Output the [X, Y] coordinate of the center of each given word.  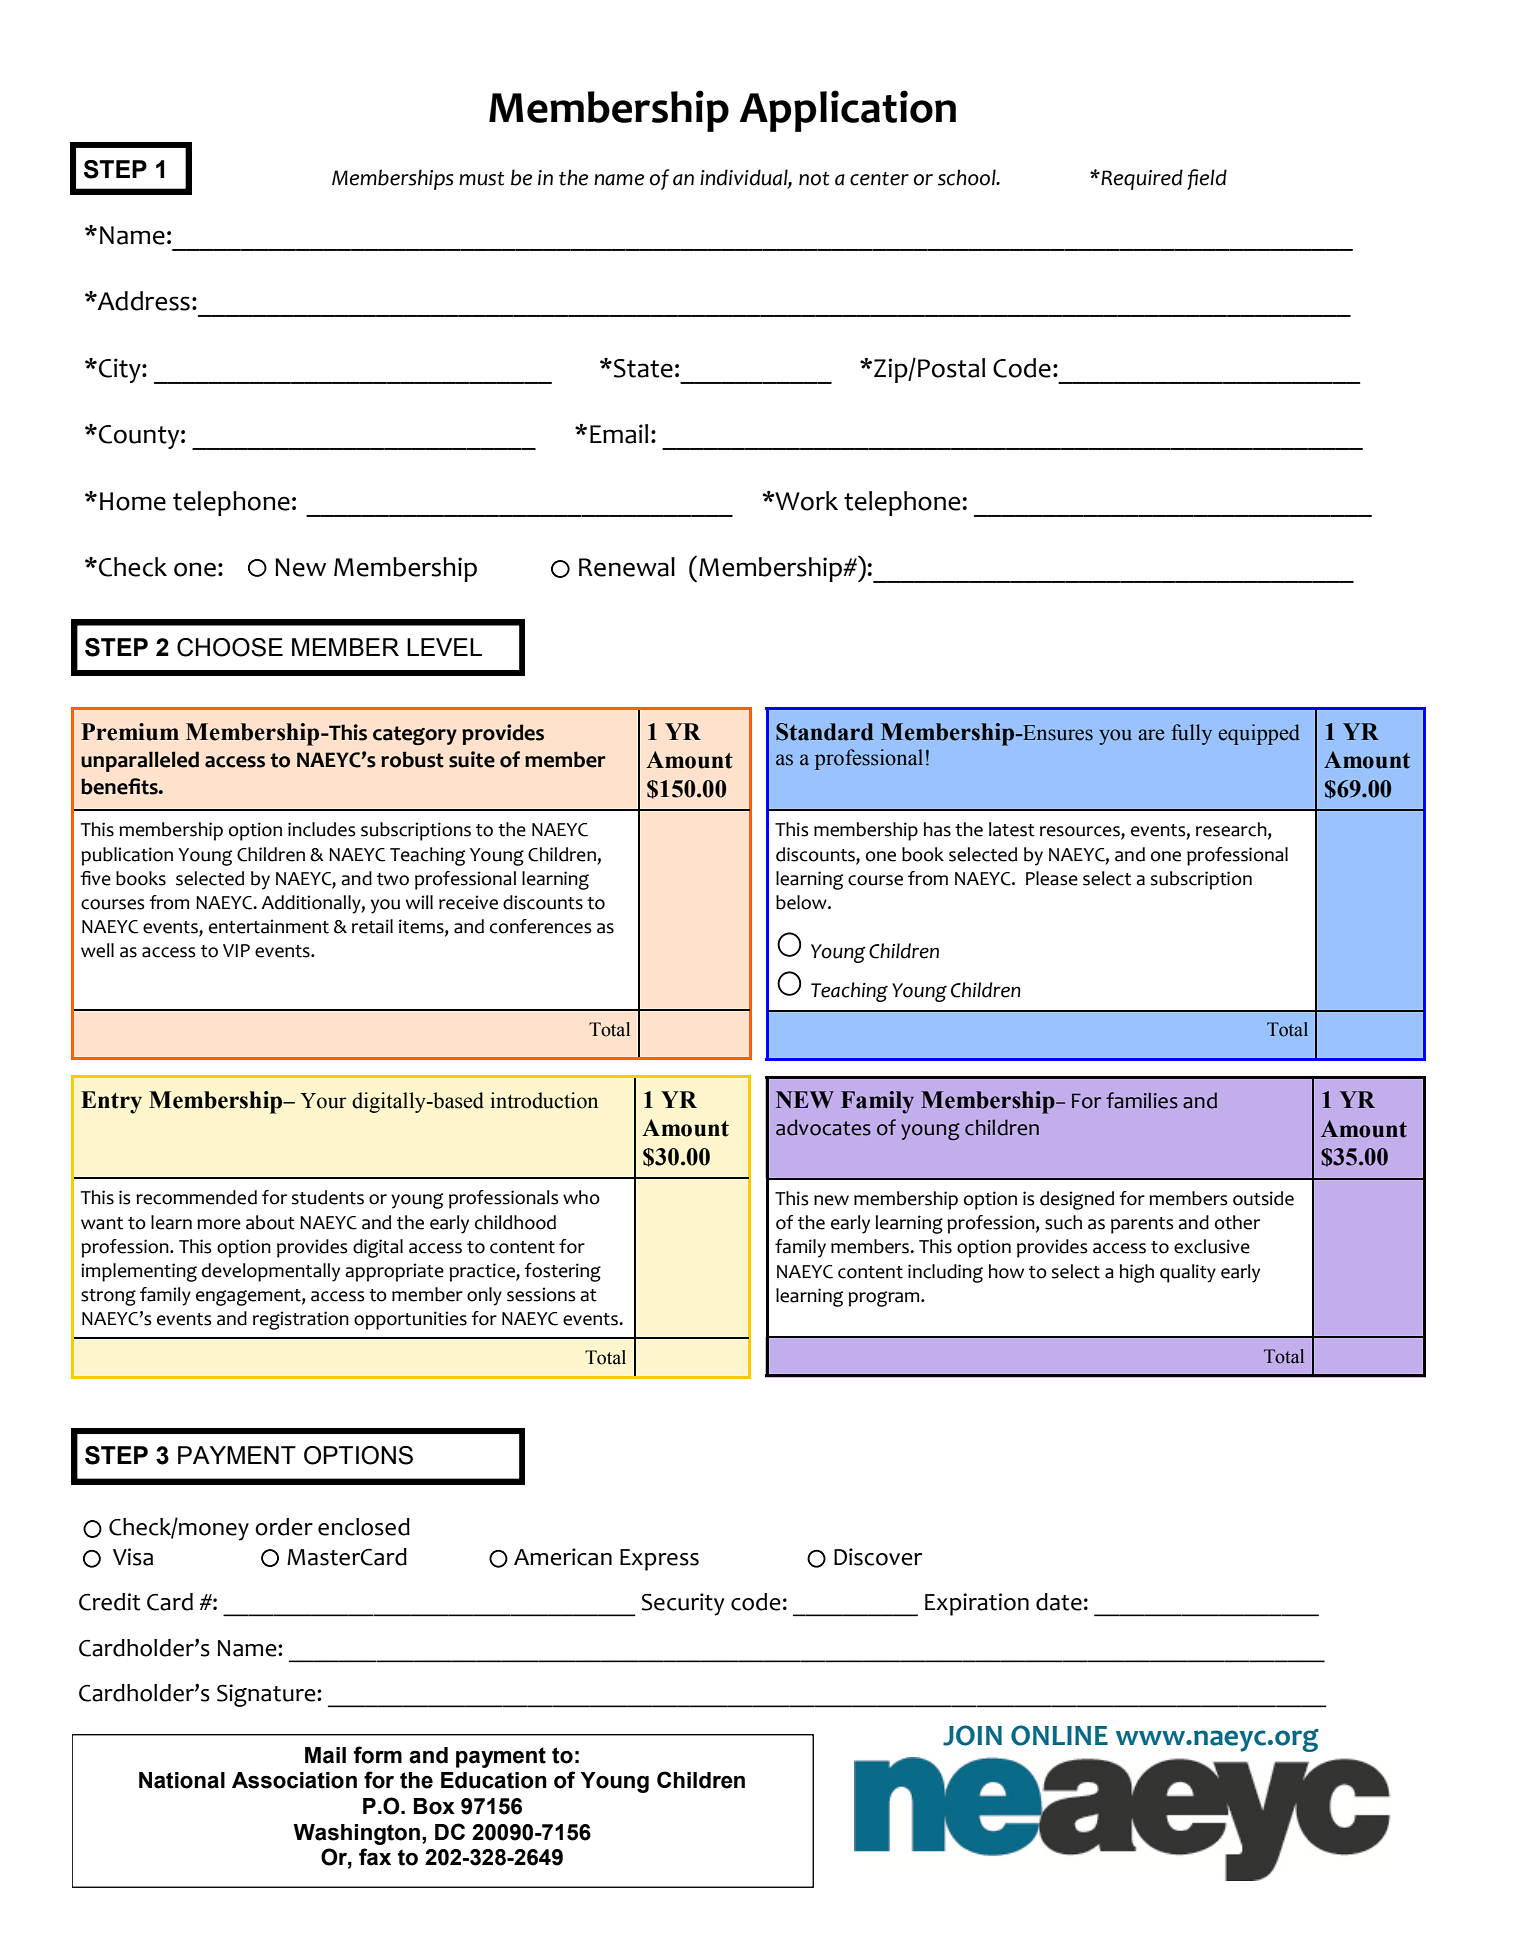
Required [1141, 179]
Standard [825, 732]
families [1142, 1100]
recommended [196, 1197]
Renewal [627, 567]
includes [322, 829]
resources [1081, 832]
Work [805, 501]
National [182, 1780]
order [284, 1527]
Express [659, 1560]
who [581, 1197]
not [814, 179]
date [1059, 1602]
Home [133, 501]
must [481, 179]
